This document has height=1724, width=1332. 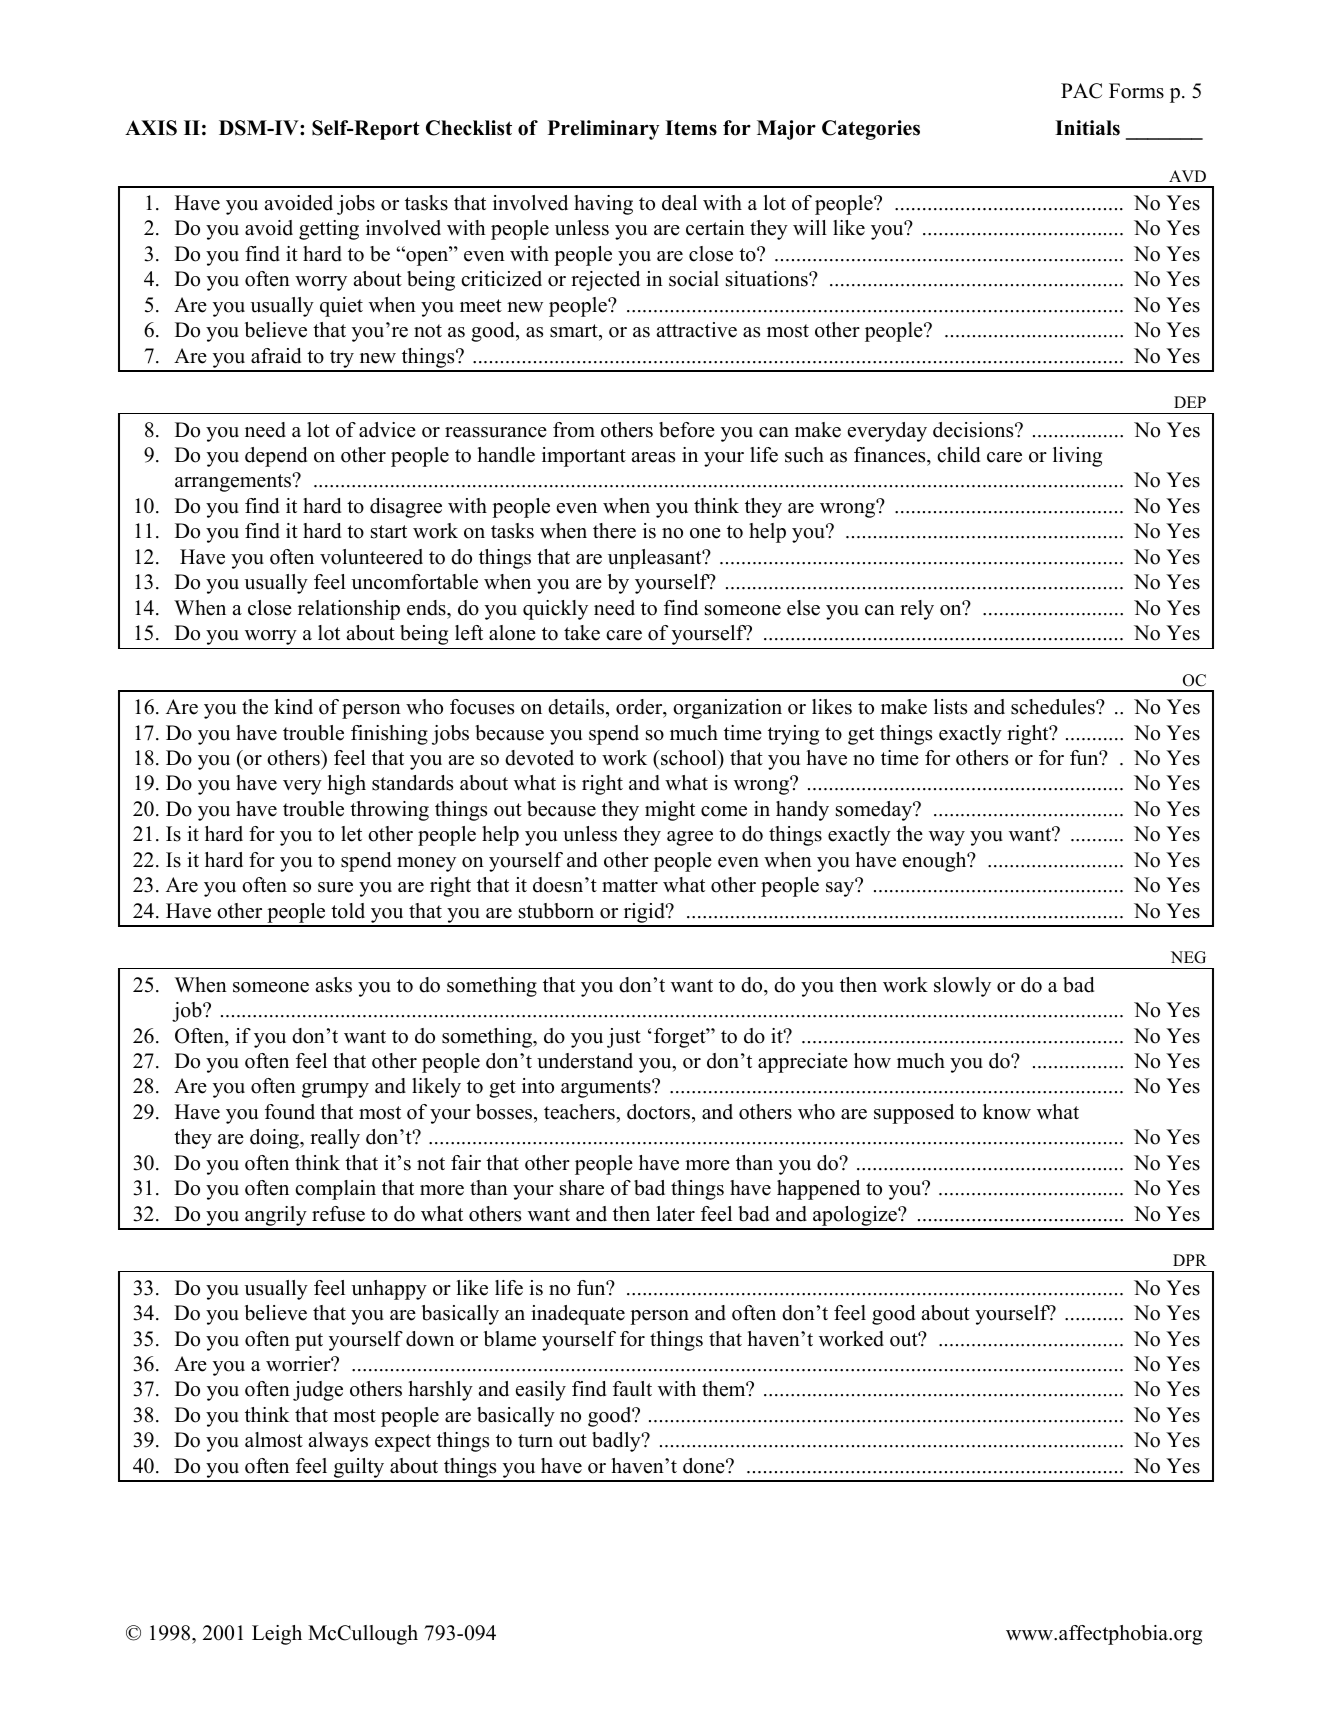 What do you see at coordinates (630, 886) in the document?
I see `matter` at bounding box center [630, 886].
